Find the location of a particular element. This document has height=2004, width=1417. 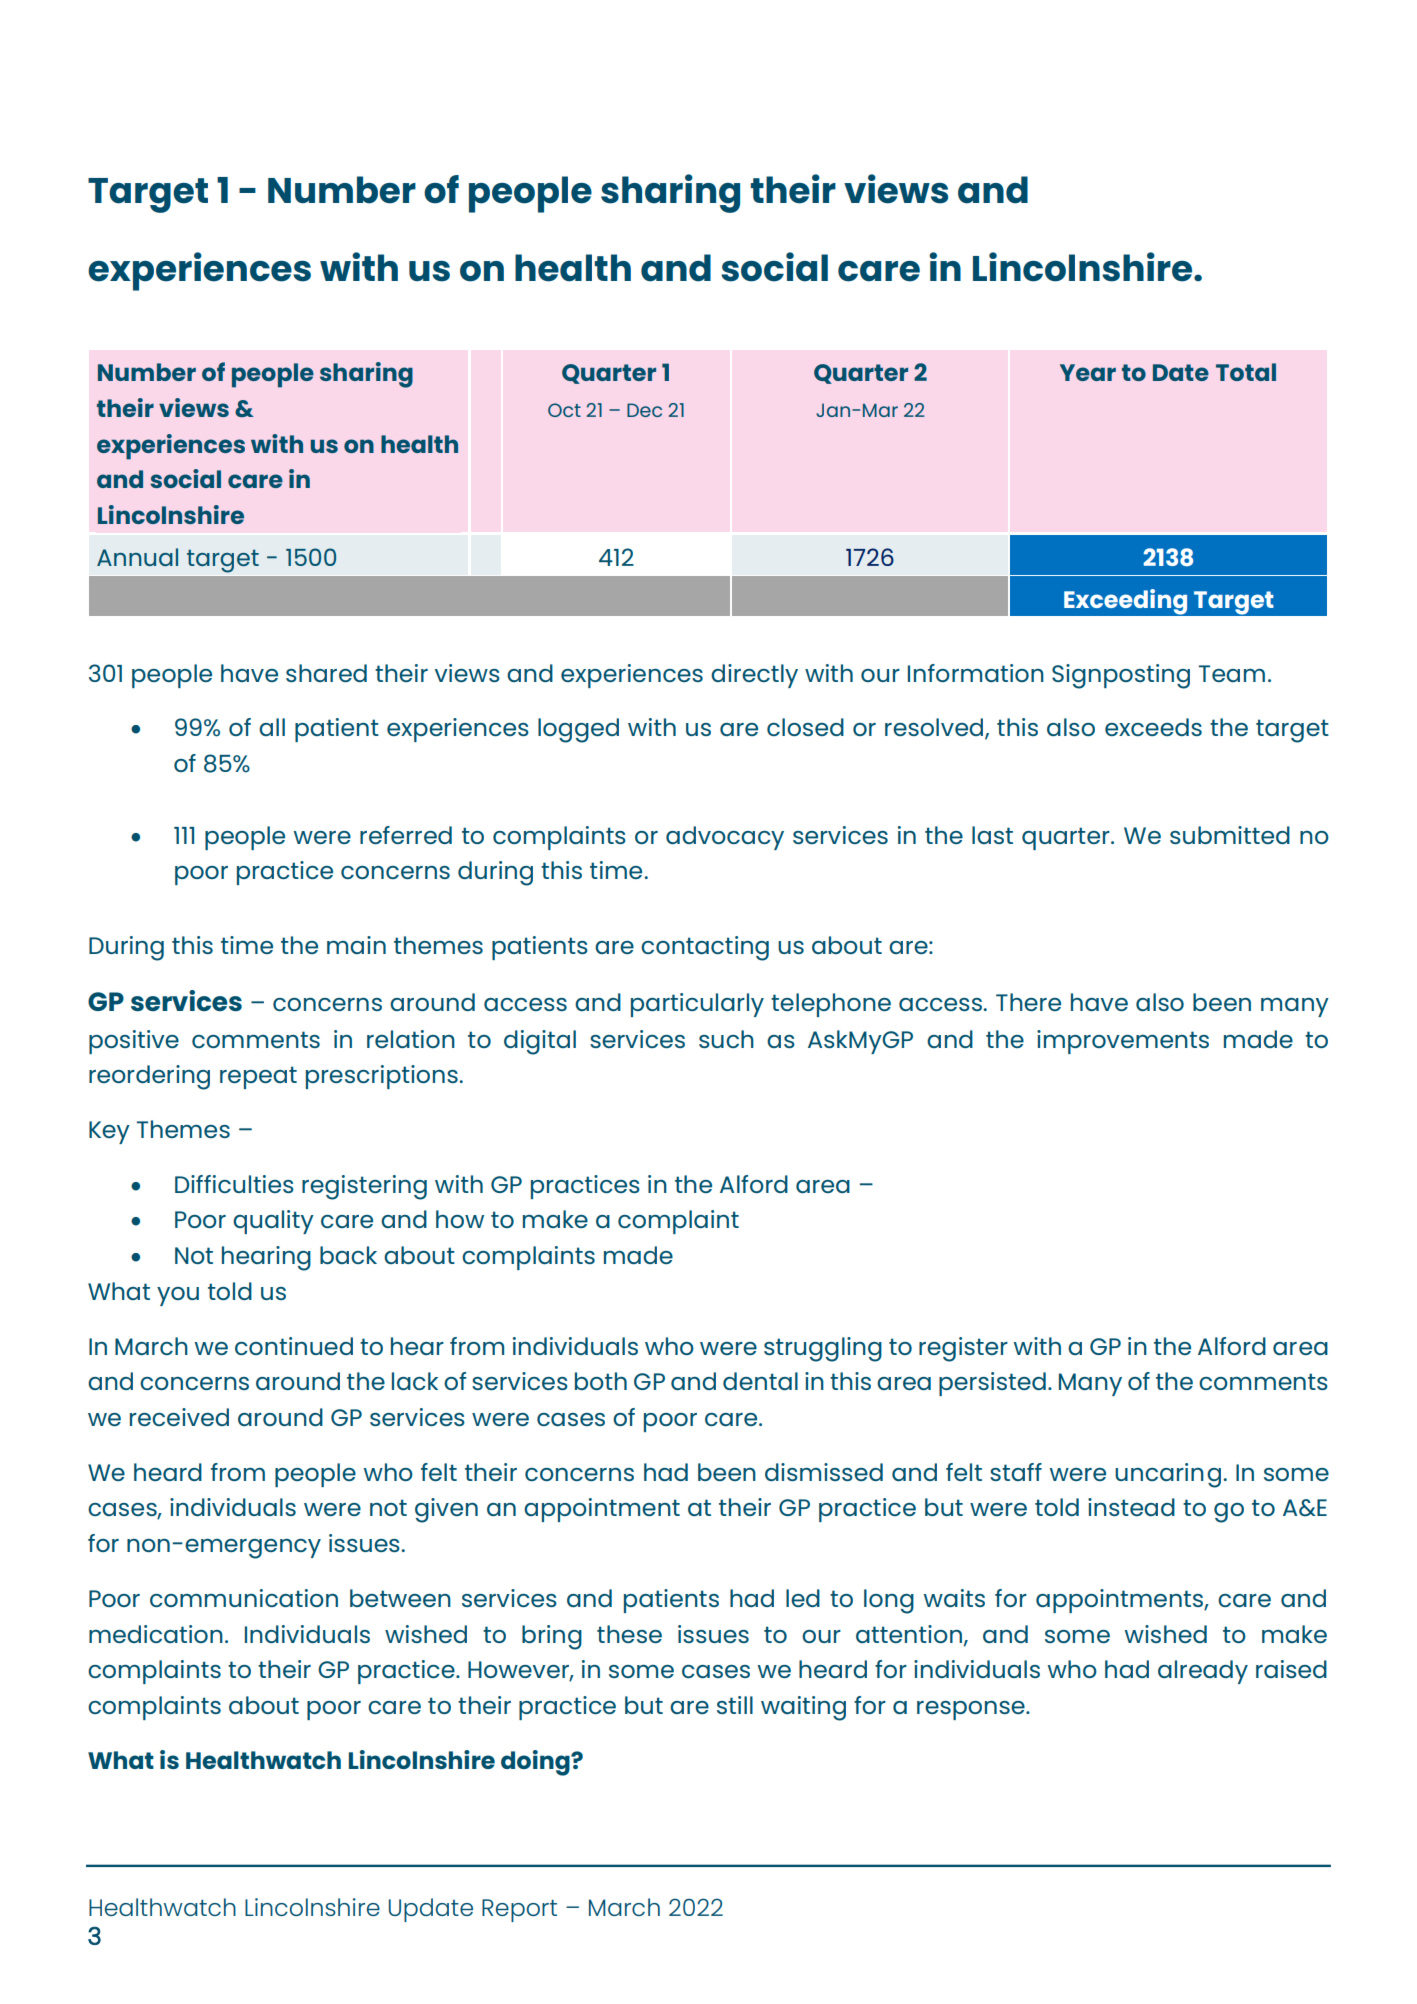

Dec is located at coordinates (644, 410).
